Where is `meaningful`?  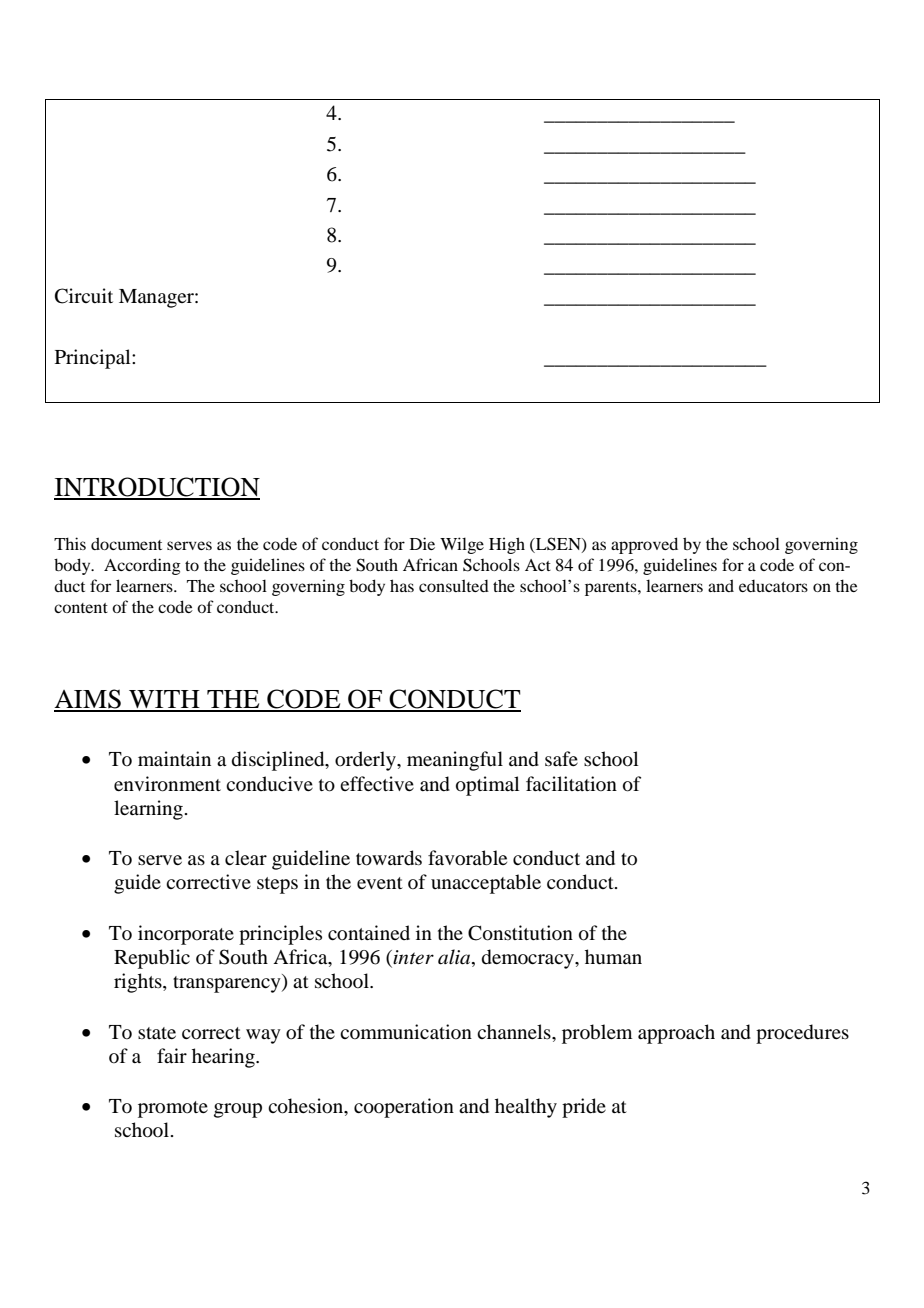 meaningful is located at coordinates (455, 761).
